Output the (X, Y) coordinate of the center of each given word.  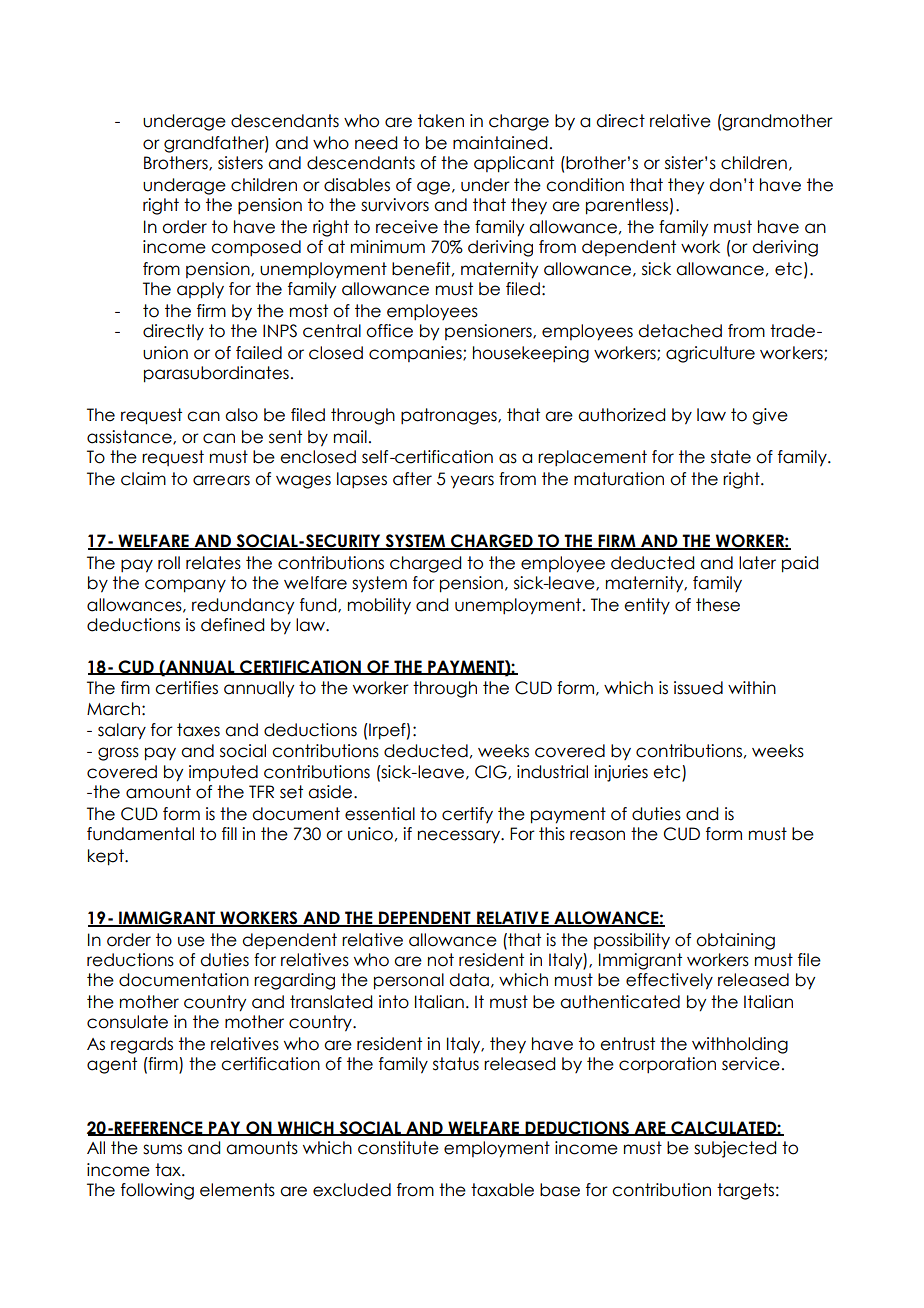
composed (256, 248)
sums (162, 1149)
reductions (130, 960)
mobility (379, 606)
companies (416, 354)
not (441, 960)
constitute (398, 1148)
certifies (186, 688)
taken (441, 121)
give (770, 416)
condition (585, 185)
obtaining (735, 941)
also (241, 415)
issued (698, 688)
